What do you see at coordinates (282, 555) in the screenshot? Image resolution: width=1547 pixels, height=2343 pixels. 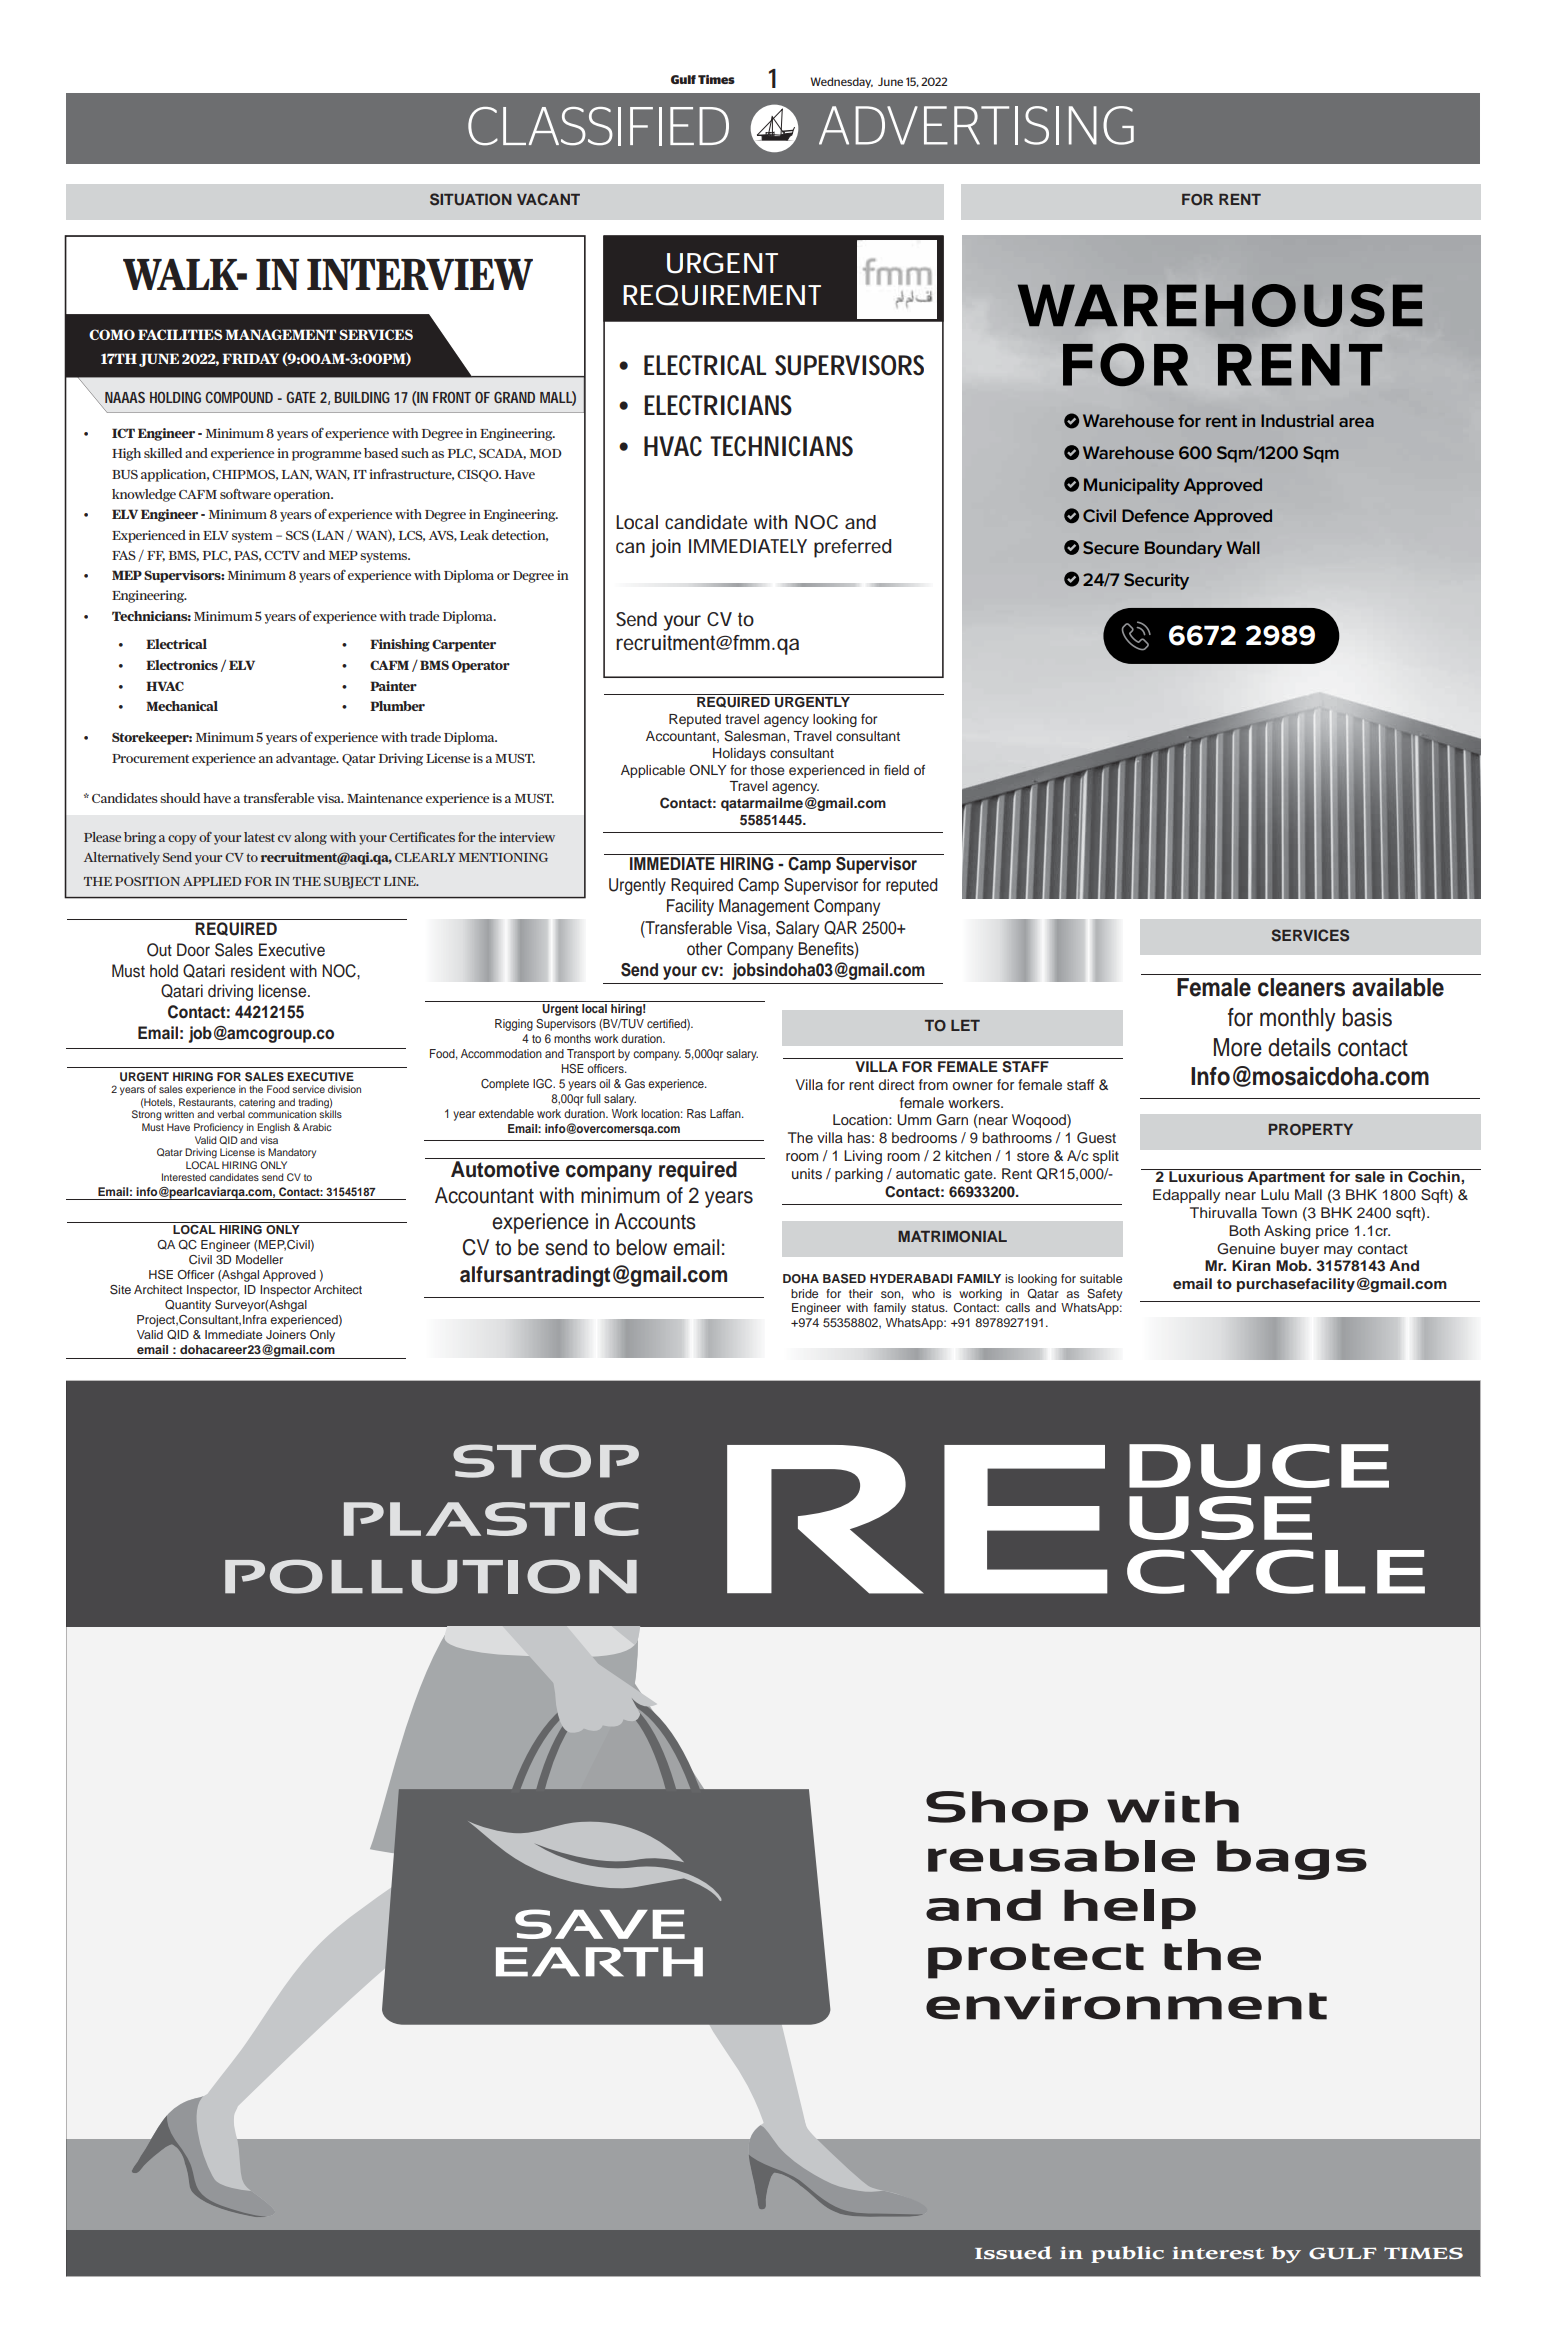 I see `CCTV` at bounding box center [282, 555].
